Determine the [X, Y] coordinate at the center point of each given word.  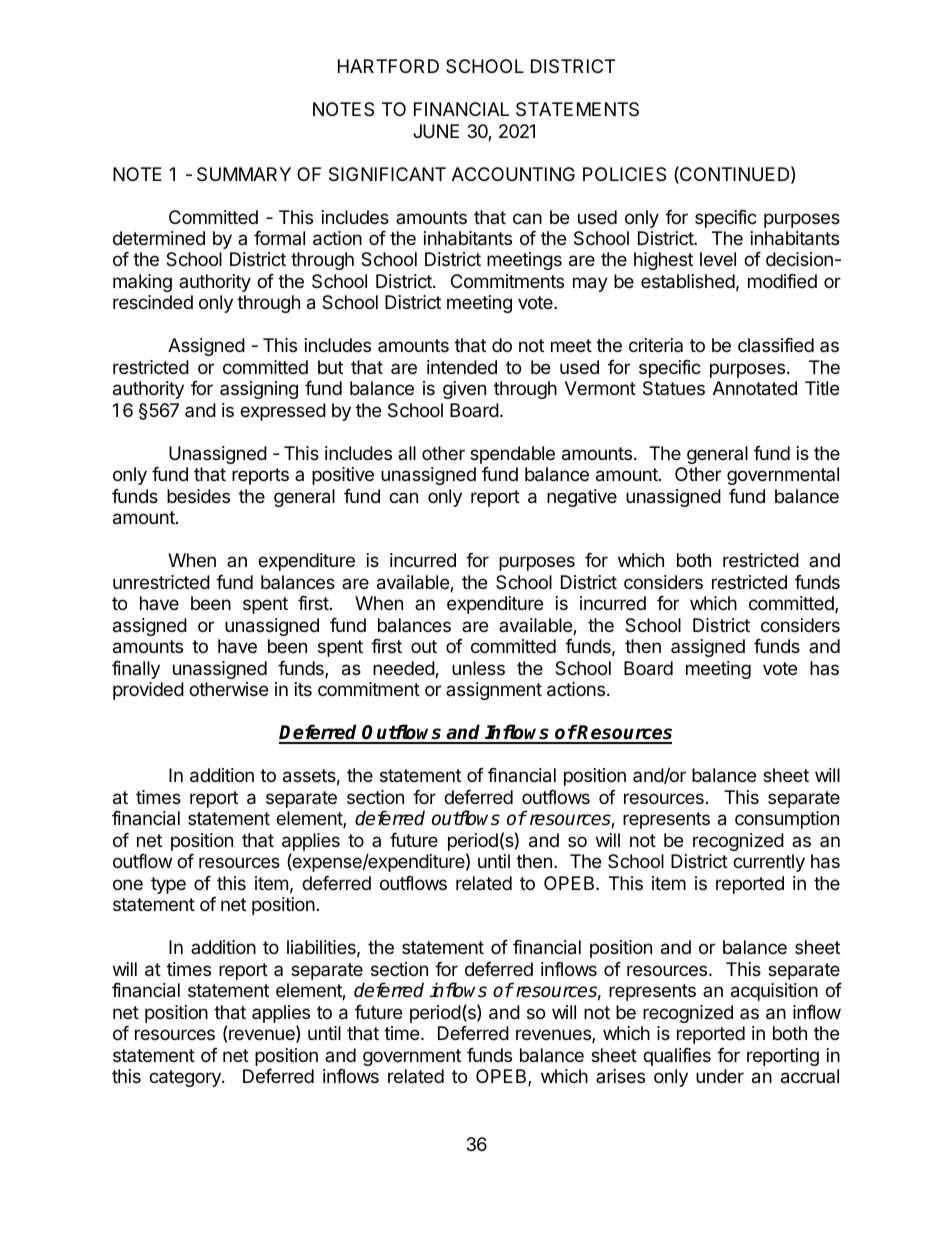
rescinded [153, 302]
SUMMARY [244, 174]
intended [462, 367]
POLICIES [624, 174]
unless [478, 668]
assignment [494, 691]
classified [776, 345]
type [168, 885]
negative [582, 498]
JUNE [436, 131]
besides [198, 496]
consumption [787, 820]
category [186, 1078]
